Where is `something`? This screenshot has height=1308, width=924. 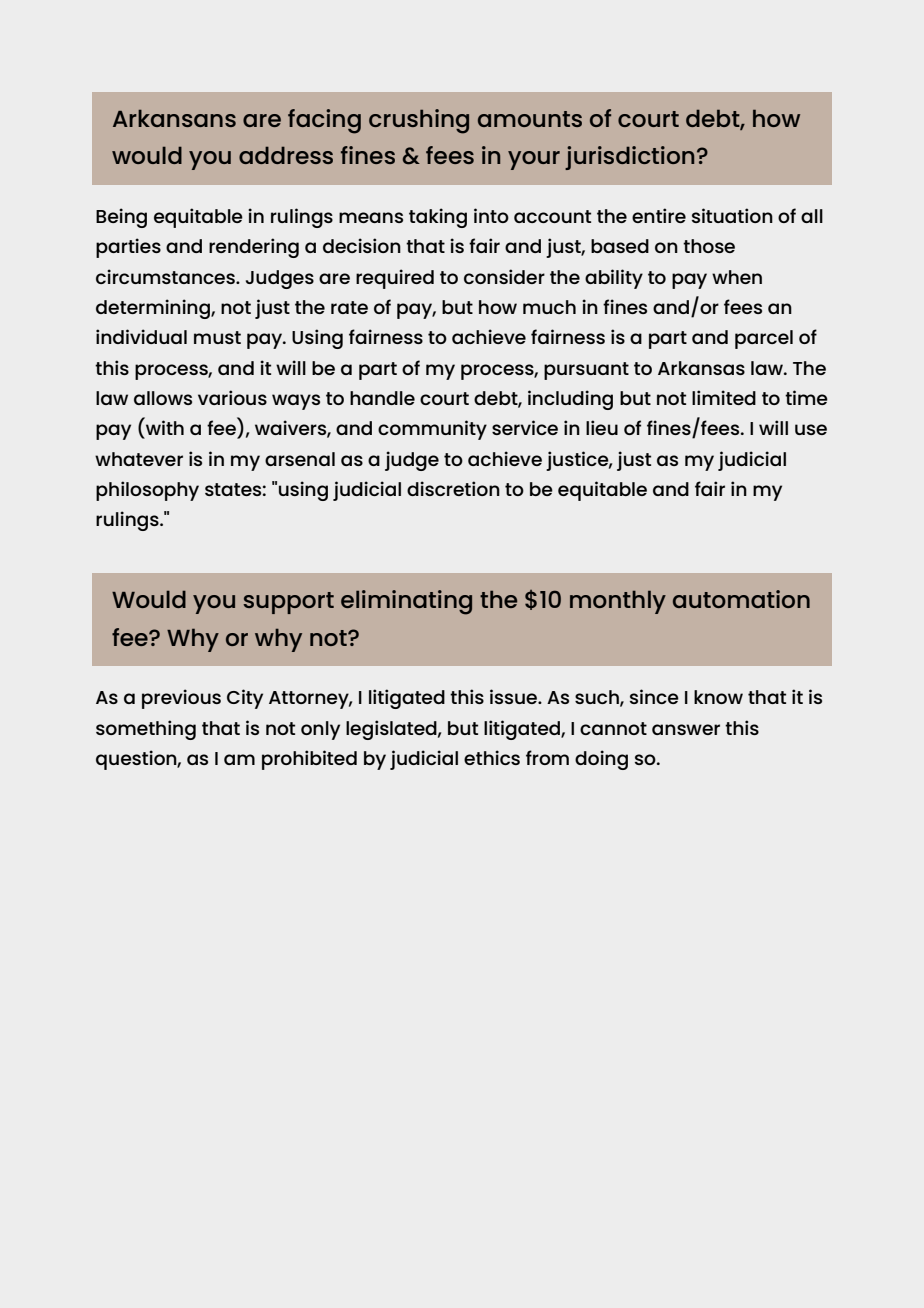 something is located at coordinates (146, 730).
